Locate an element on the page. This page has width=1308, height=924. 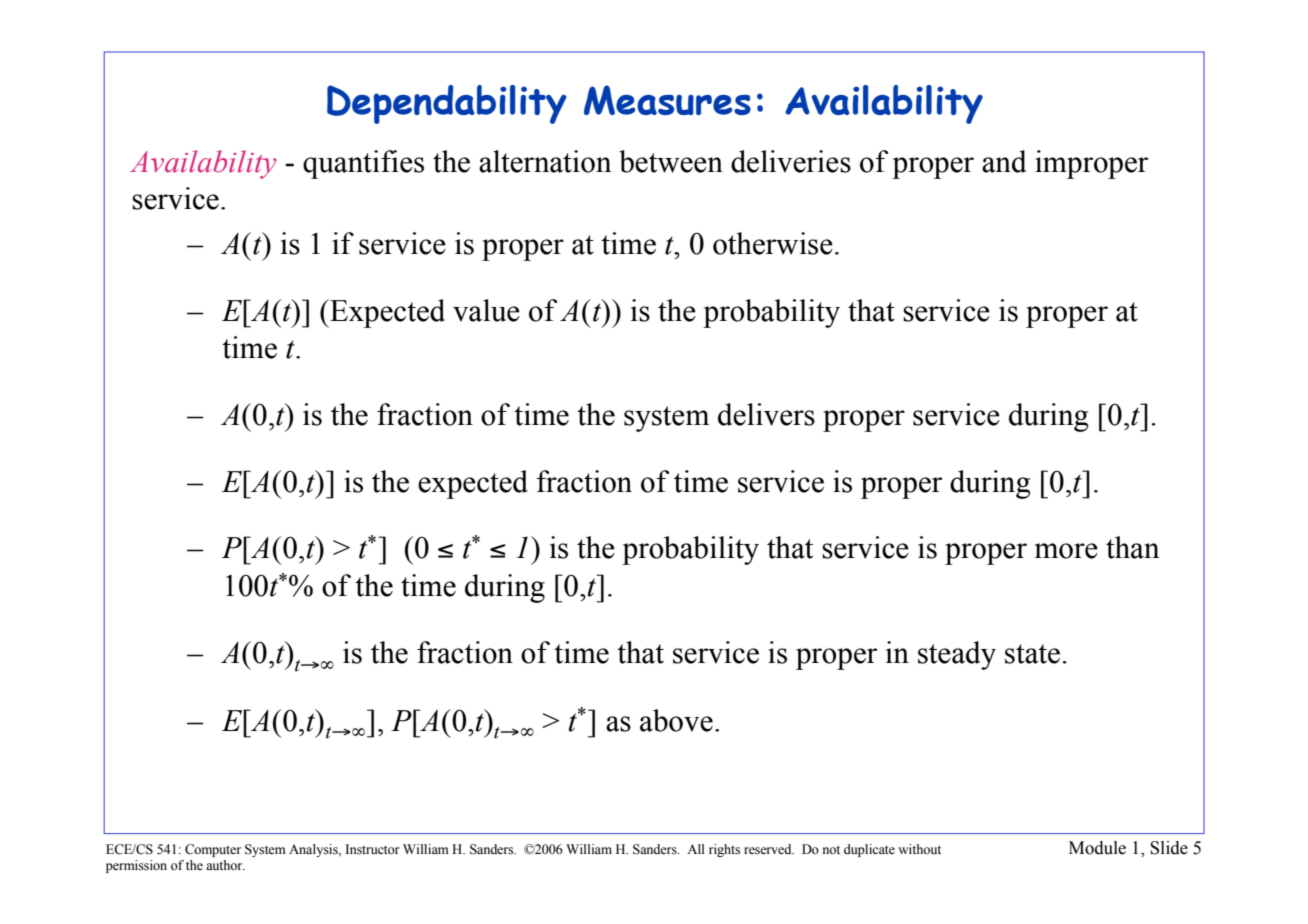
above is located at coordinates (676, 720).
